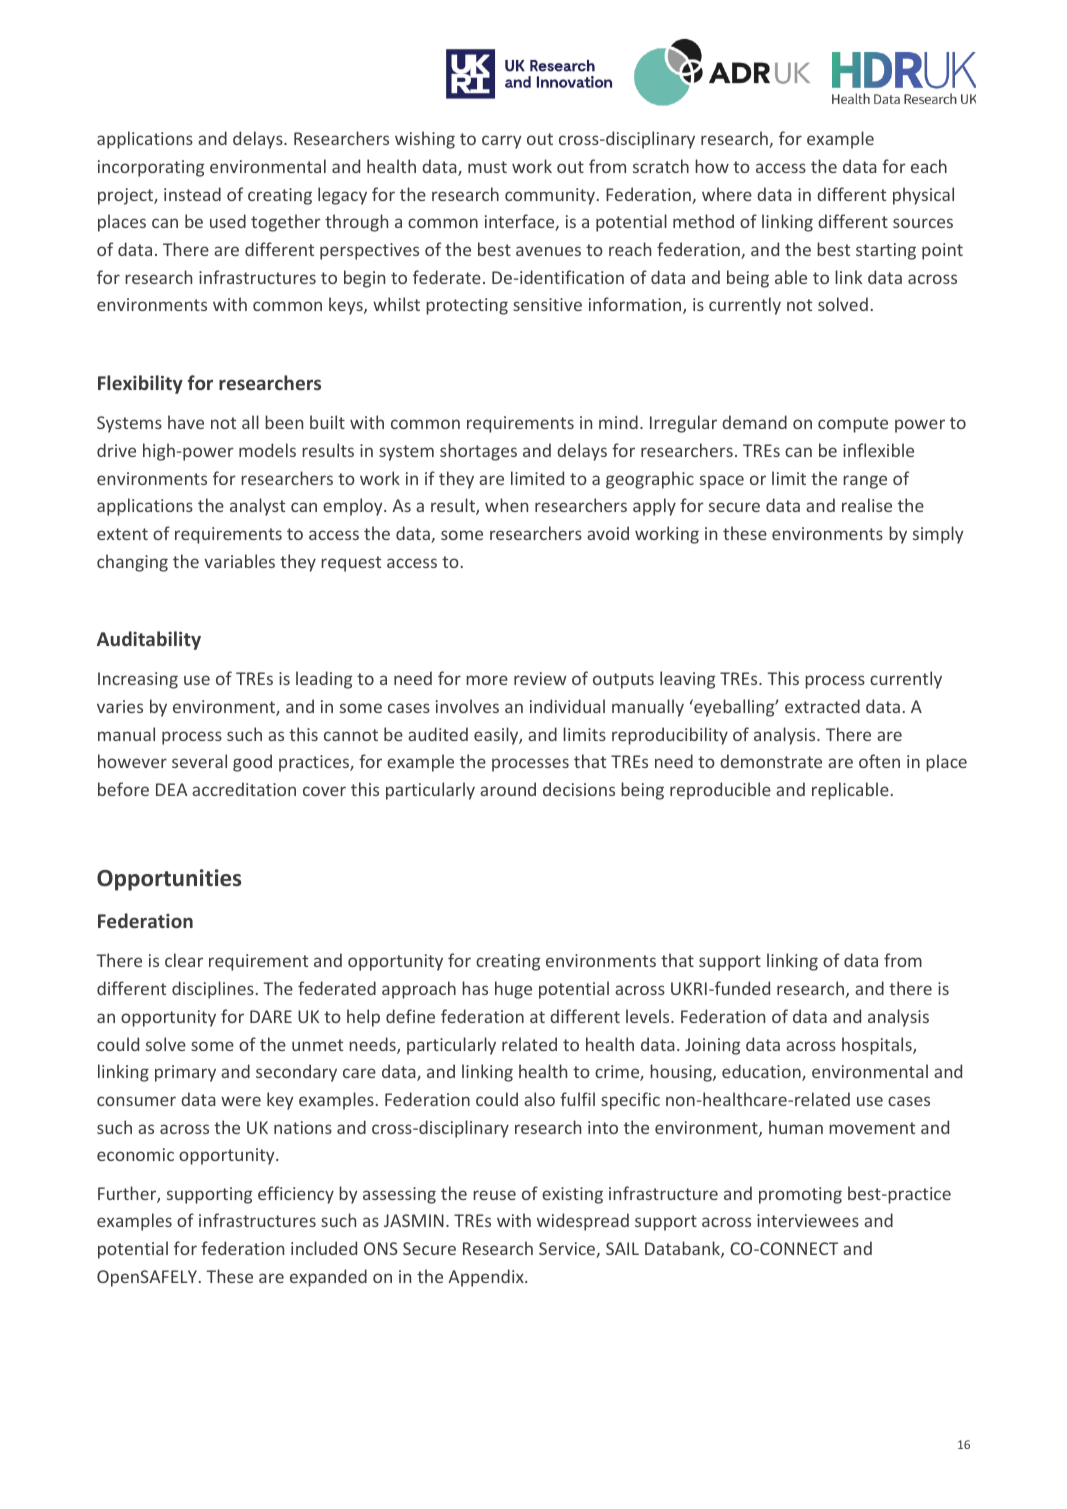  I want to click on reproducible, so click(720, 791).
